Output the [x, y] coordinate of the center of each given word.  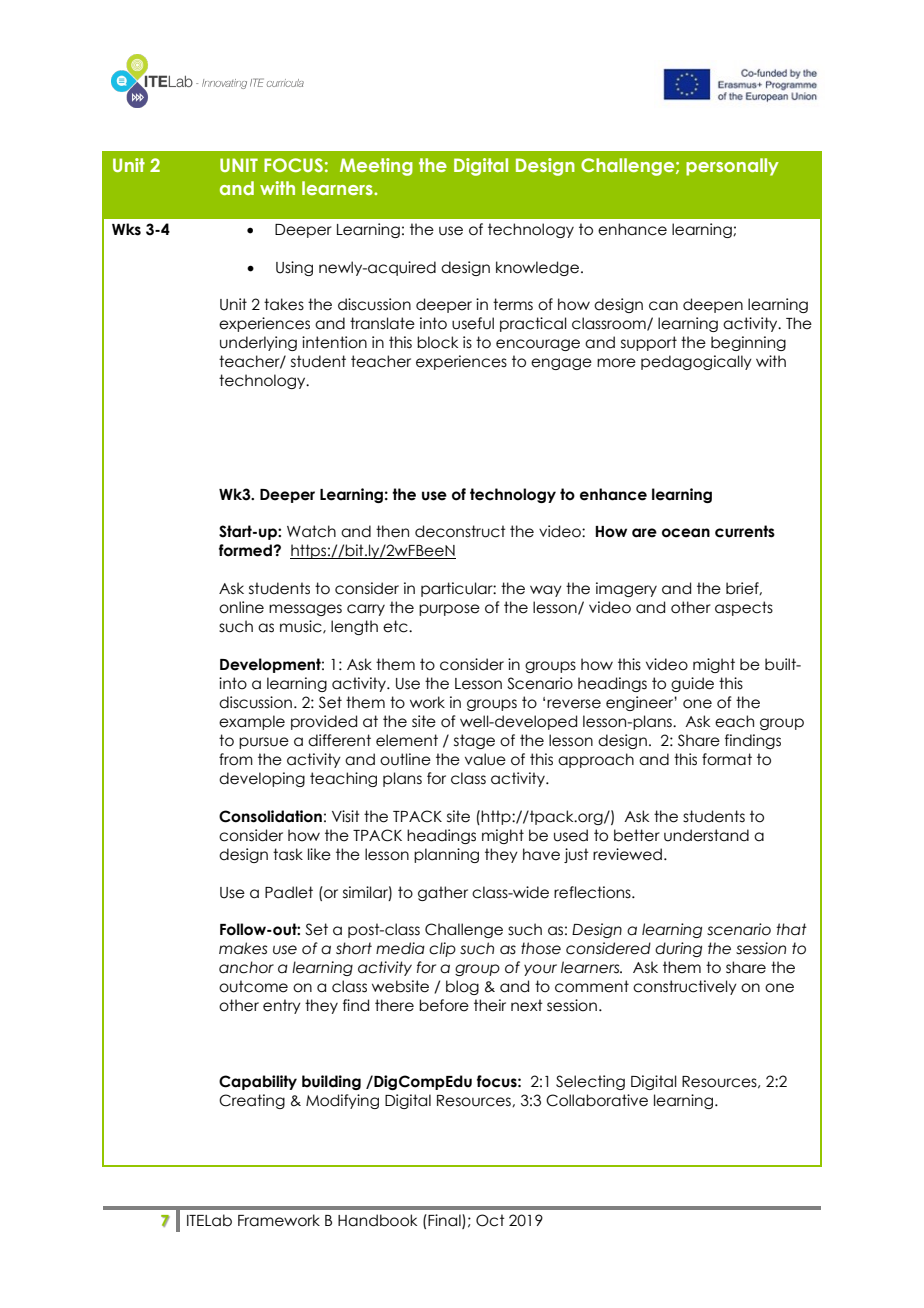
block [437, 342]
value [485, 759]
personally [732, 167]
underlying [258, 343]
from [236, 759]
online [241, 607]
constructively [685, 987]
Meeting [376, 167]
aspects [744, 608]
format [727, 759]
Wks [126, 229]
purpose [449, 610]
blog [462, 987]
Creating [252, 1101]
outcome [253, 986]
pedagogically [696, 362]
